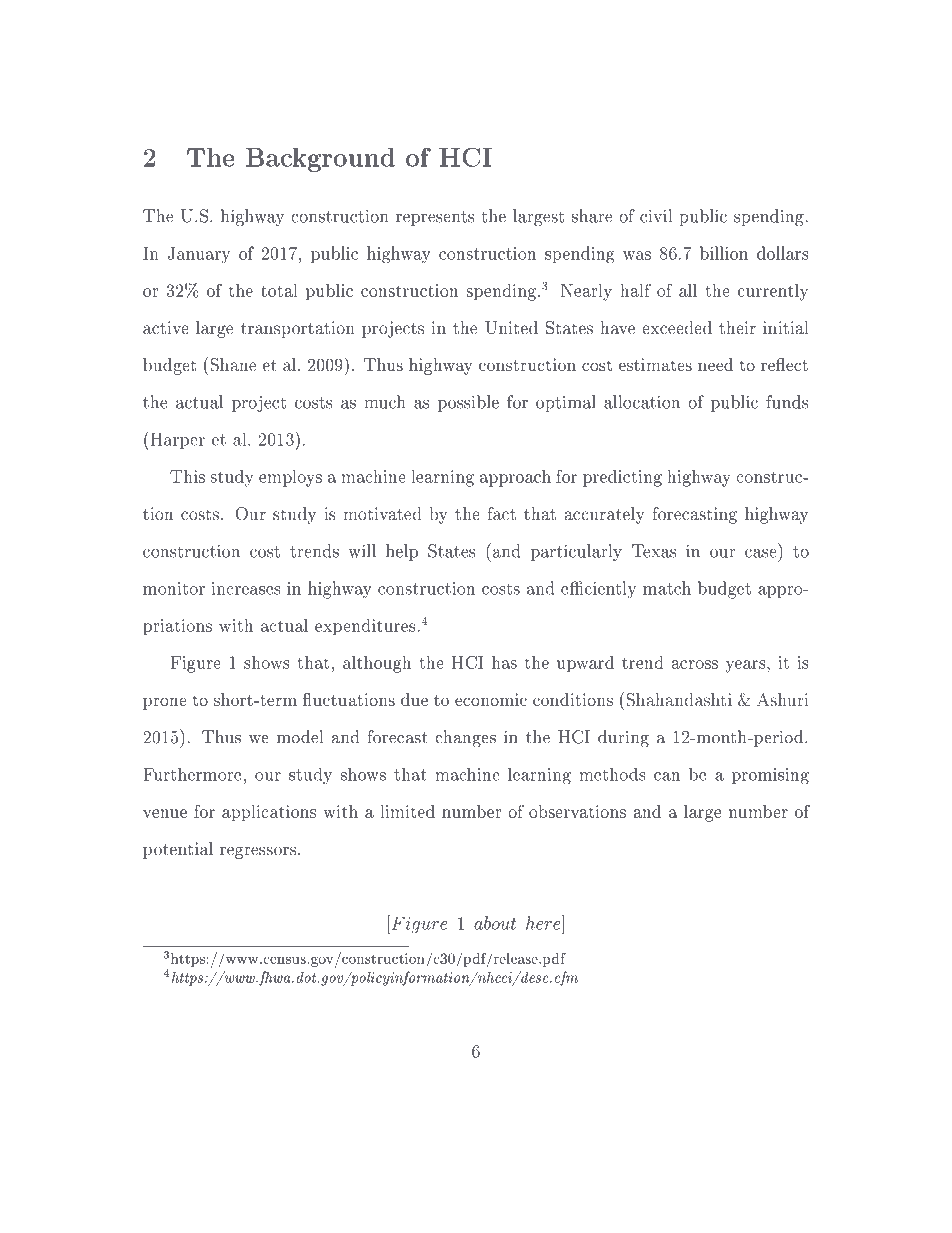  What do you see at coordinates (320, 159) in the image?
I see `Background` at bounding box center [320, 159].
